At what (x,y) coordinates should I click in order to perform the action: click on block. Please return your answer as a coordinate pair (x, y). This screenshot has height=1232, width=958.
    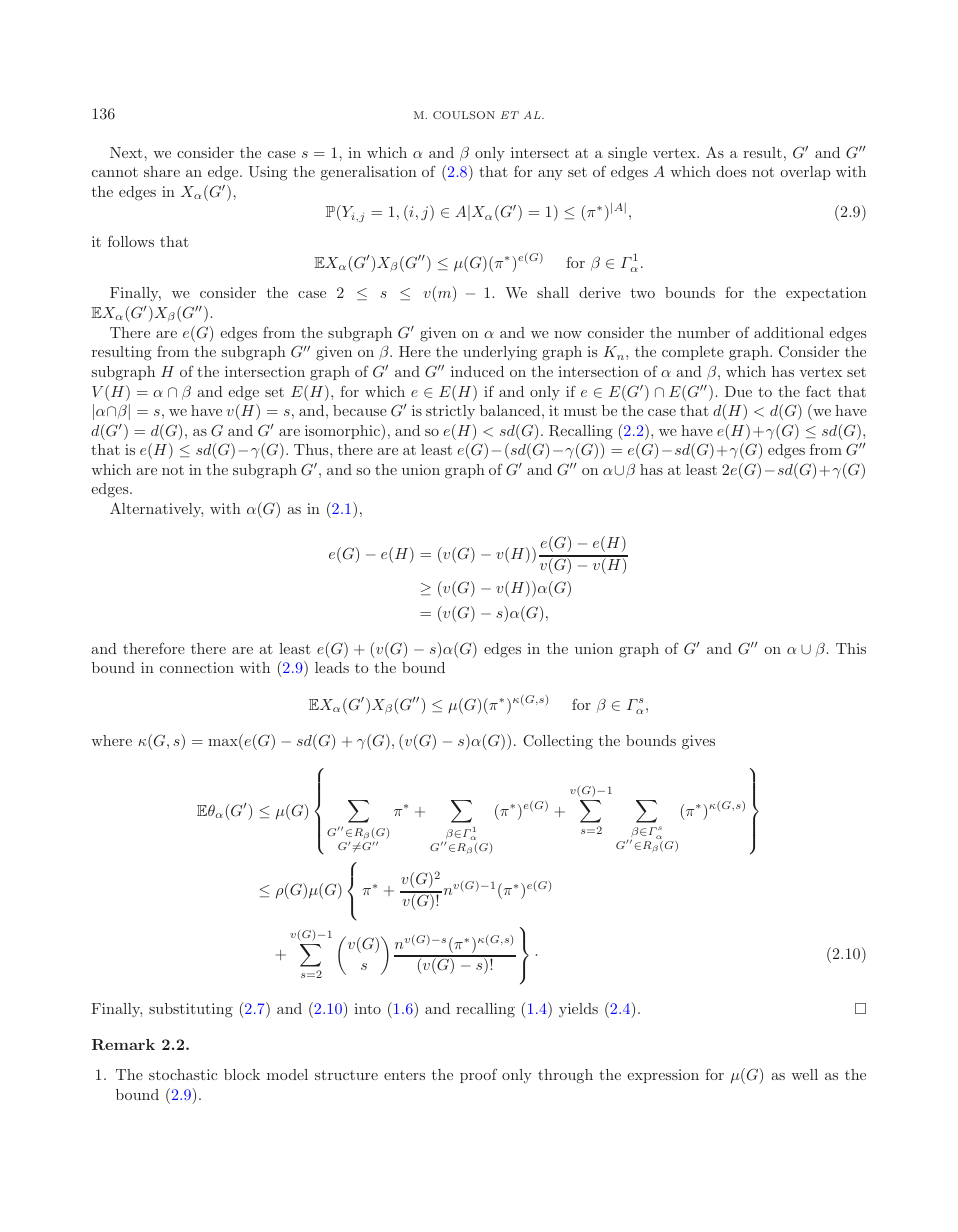
    Looking at the image, I should click on (242, 1074).
